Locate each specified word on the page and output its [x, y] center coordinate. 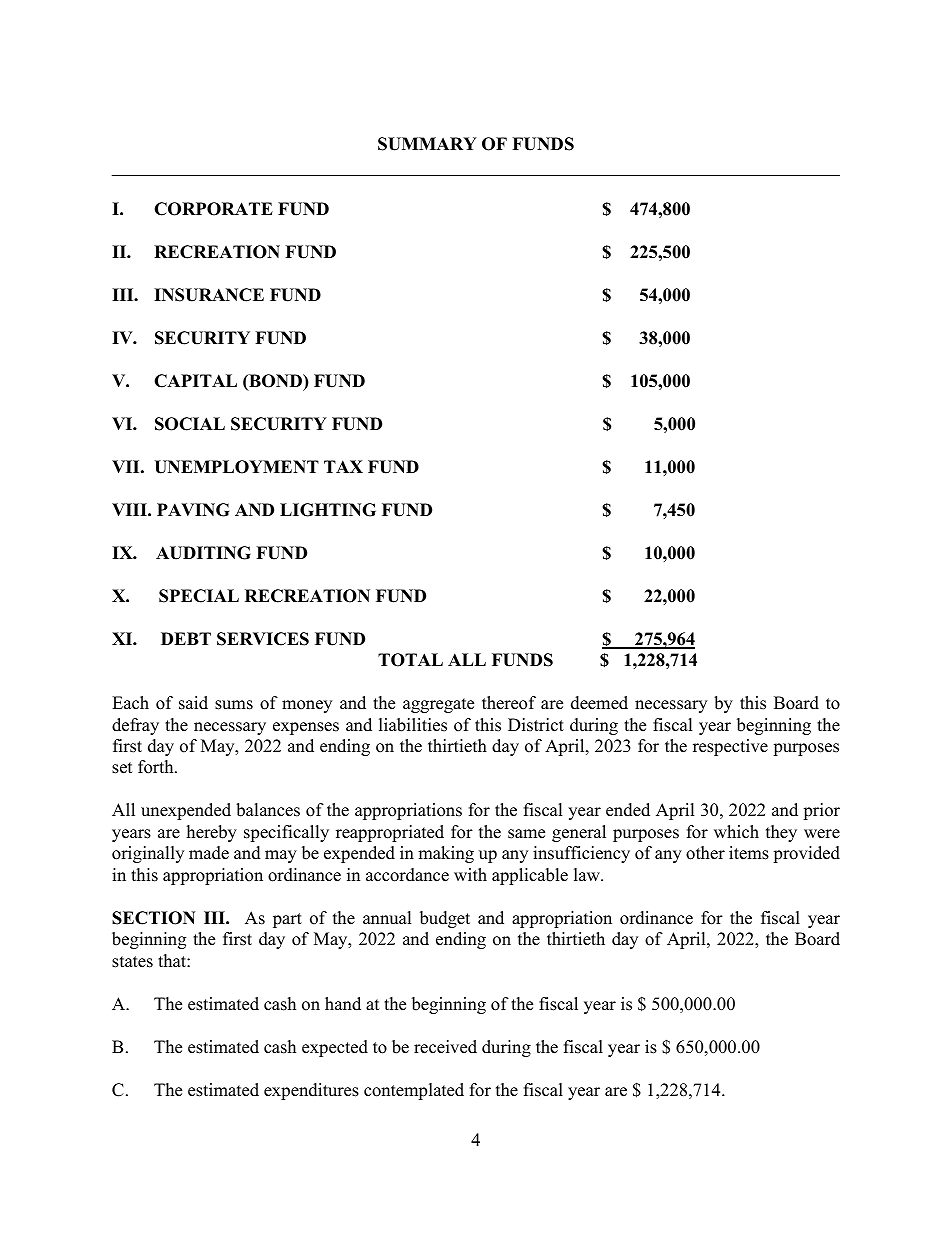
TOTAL [410, 660]
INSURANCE [209, 295]
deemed [599, 703]
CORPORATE [213, 209]
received [445, 1047]
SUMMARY [427, 144]
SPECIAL [199, 596]
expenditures [311, 1091]
